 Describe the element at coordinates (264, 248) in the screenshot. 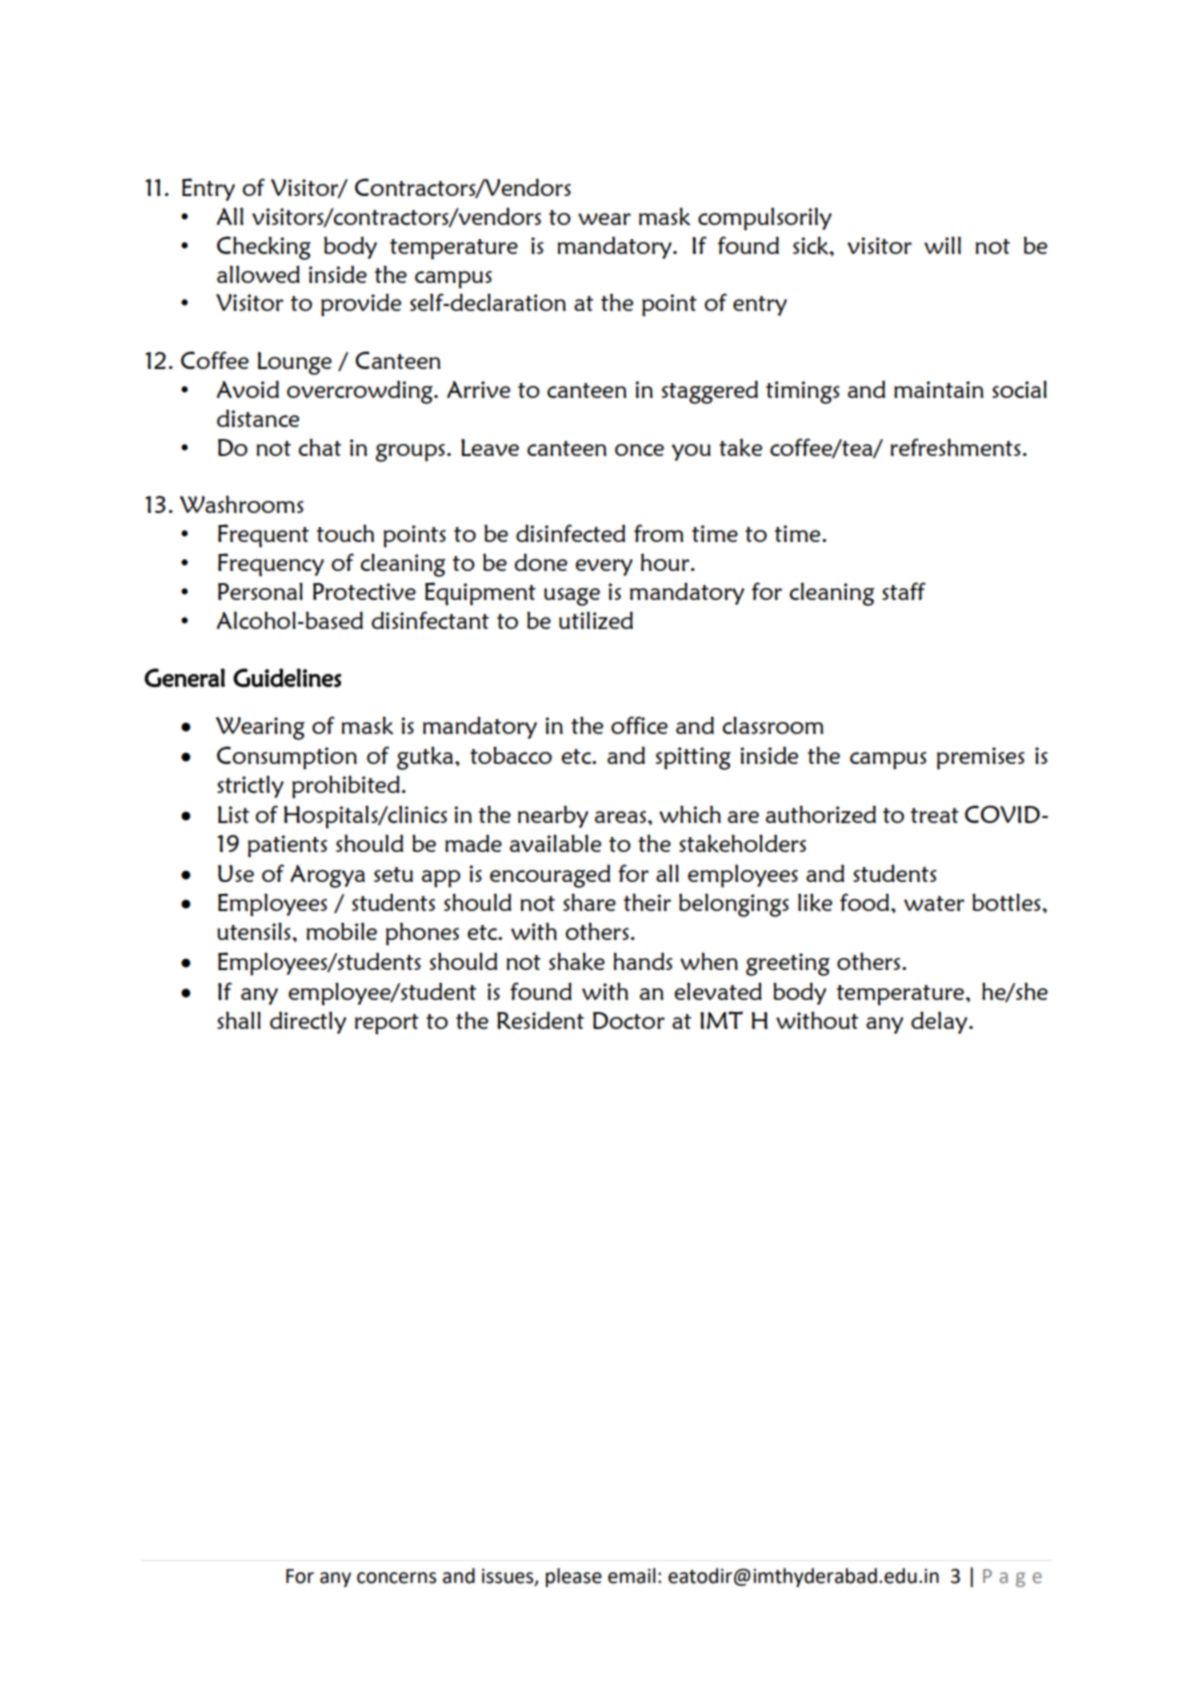

I see `Checking` at that location.
